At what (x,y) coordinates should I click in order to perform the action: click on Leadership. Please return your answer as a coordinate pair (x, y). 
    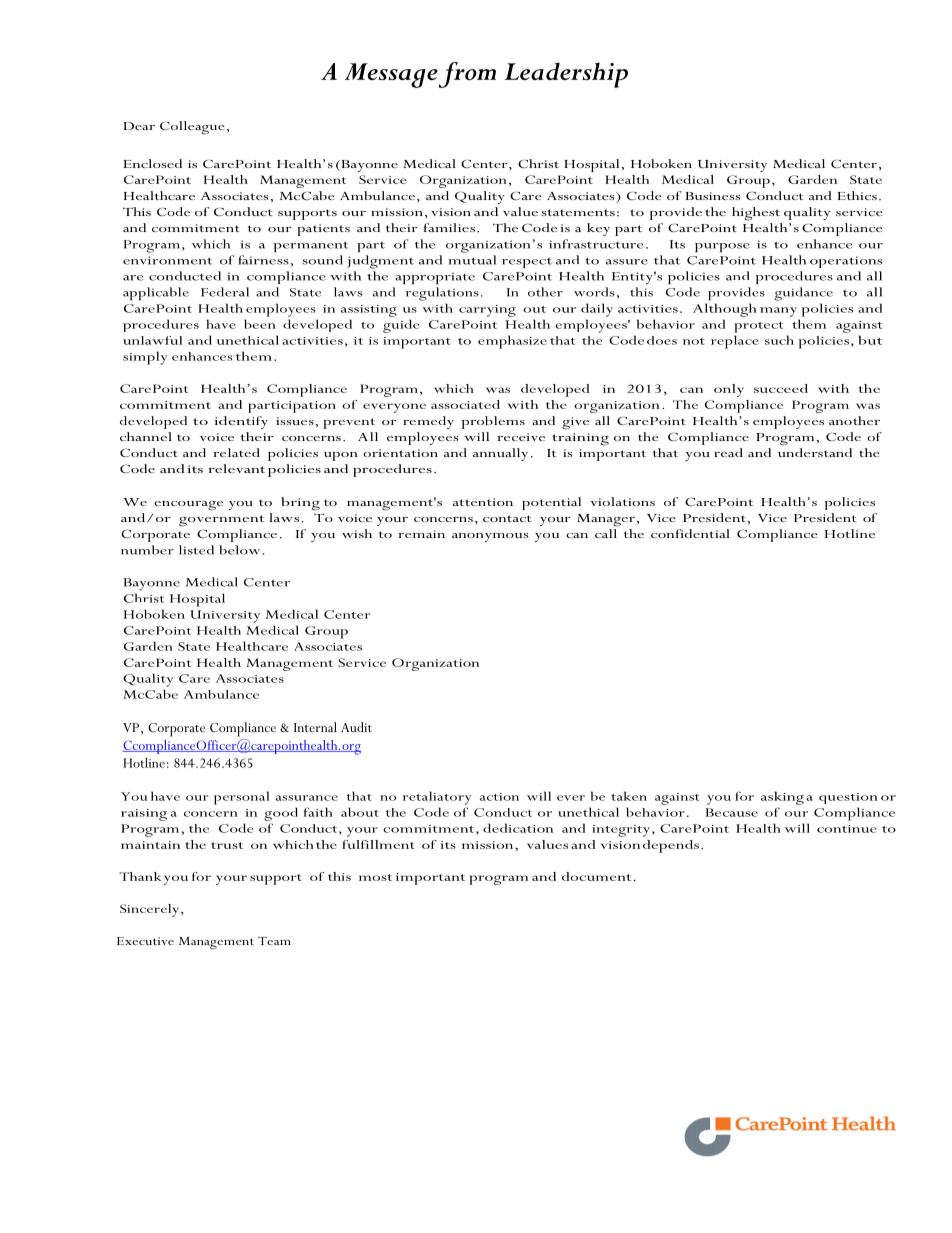
    Looking at the image, I should click on (566, 75).
